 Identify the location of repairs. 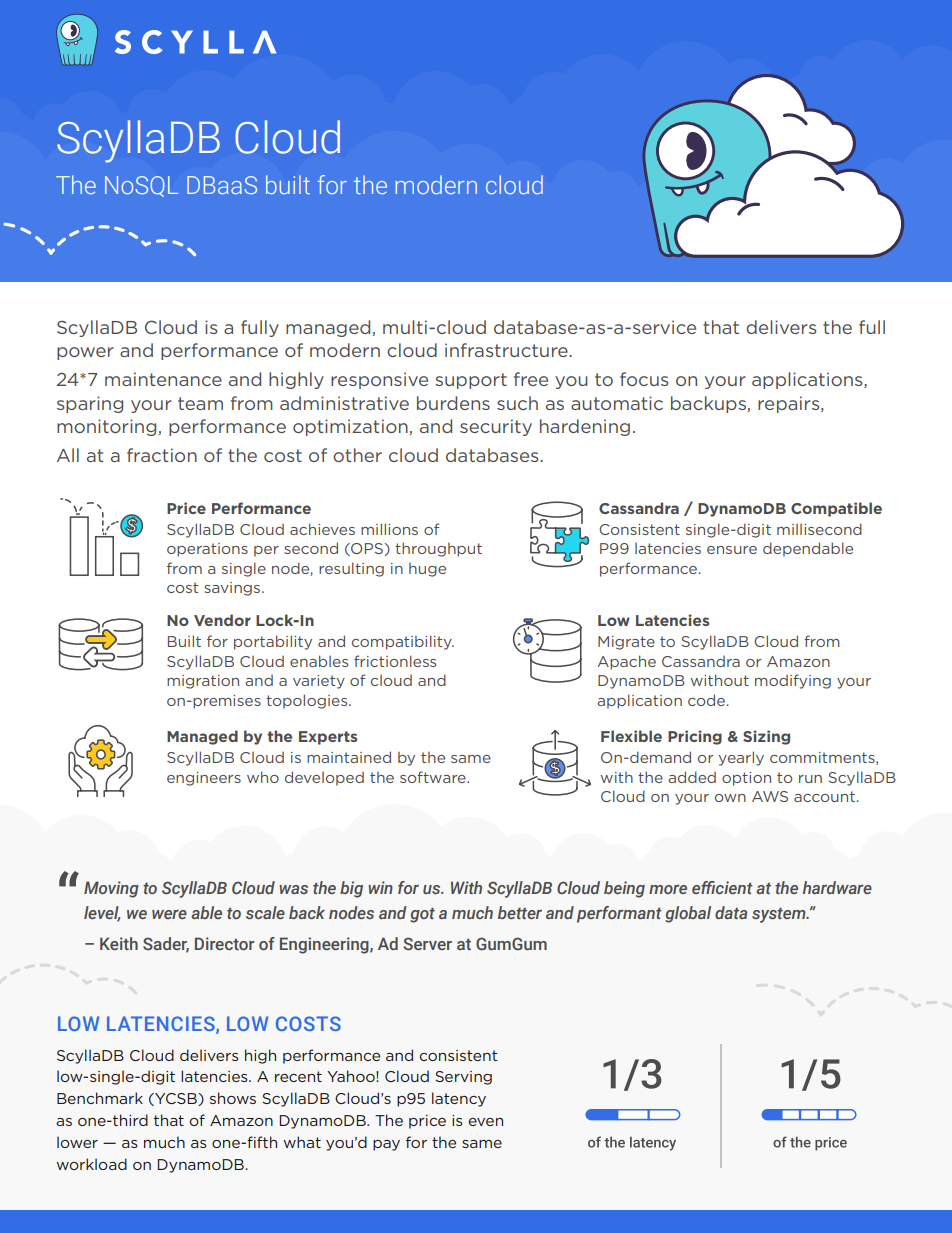
(790, 404).
